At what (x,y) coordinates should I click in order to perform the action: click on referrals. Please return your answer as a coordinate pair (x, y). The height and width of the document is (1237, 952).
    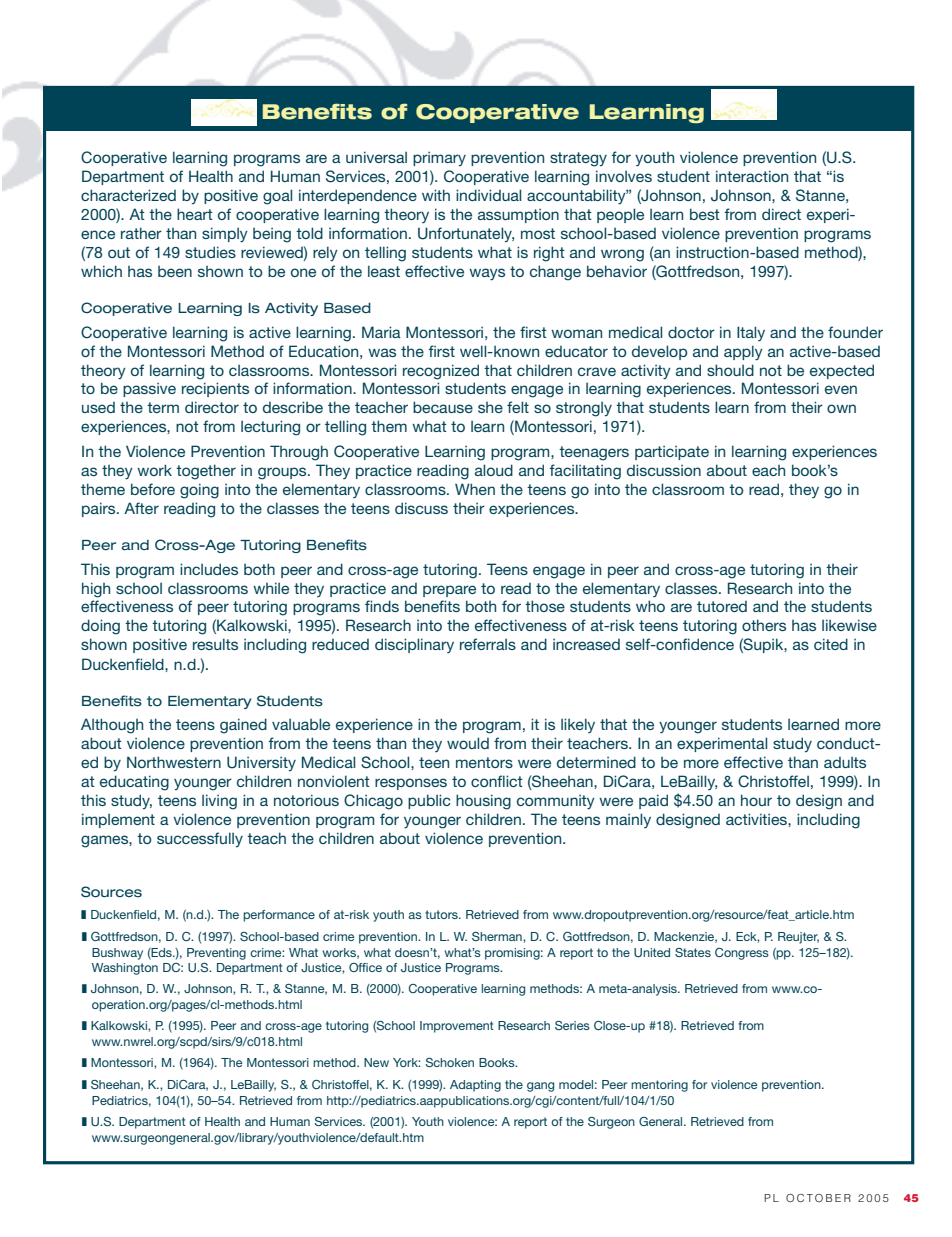
    Looking at the image, I should click on (488, 644).
